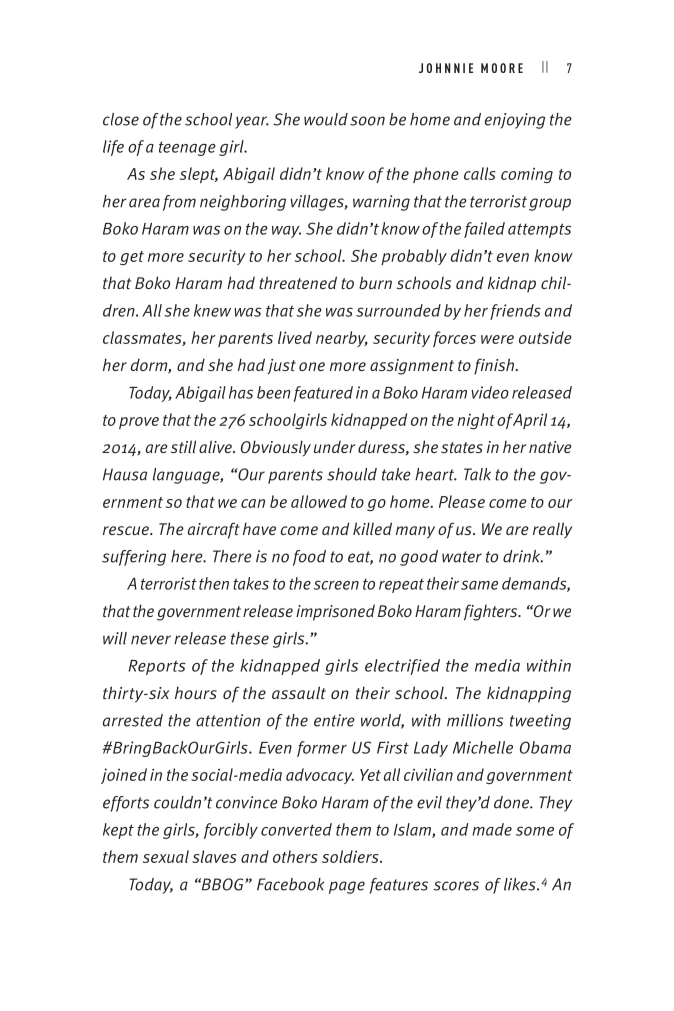 The width and height of the page is (674, 1011). I want to click on sexual, so click(166, 856).
